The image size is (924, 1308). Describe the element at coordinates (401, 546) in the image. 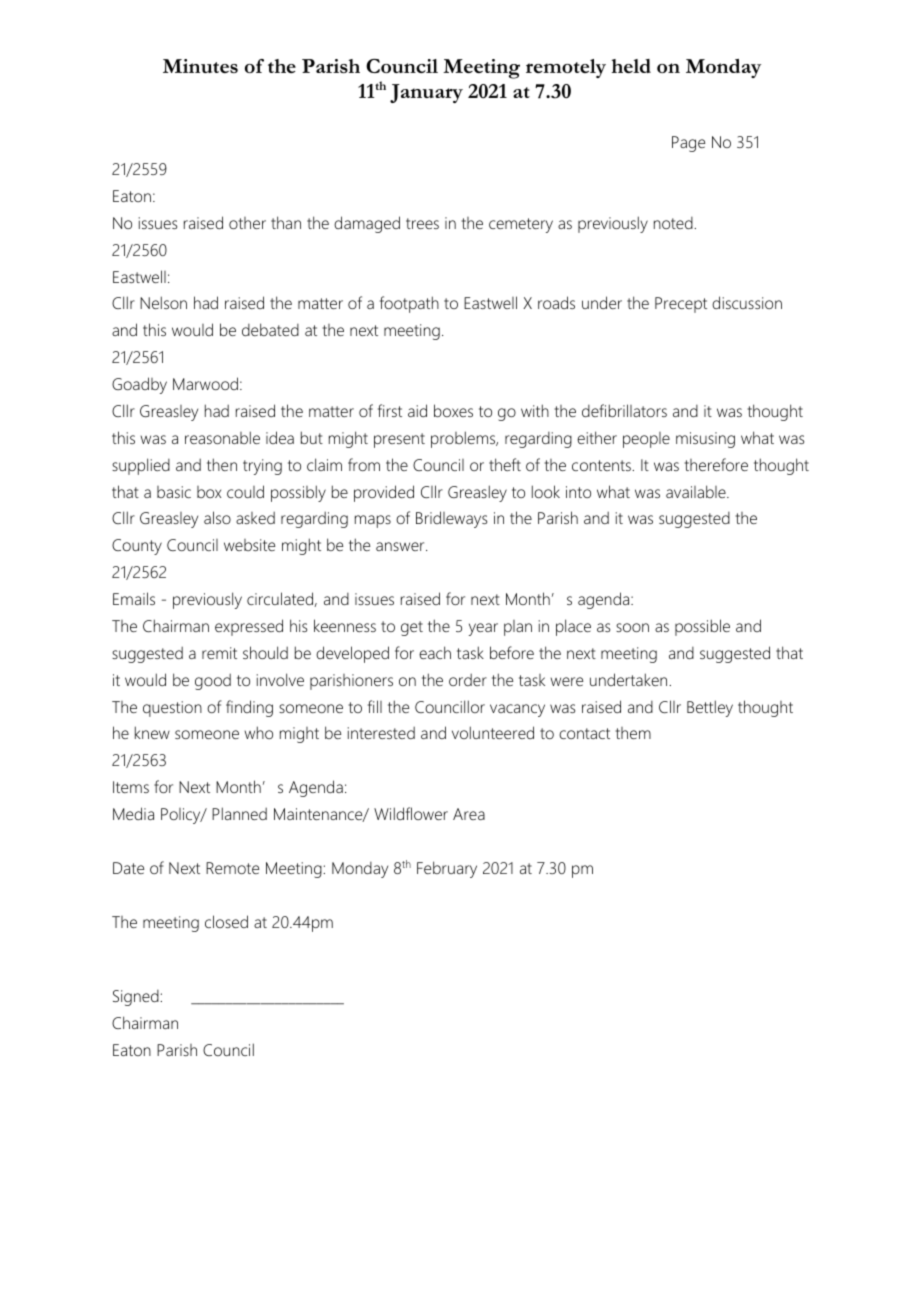

I see `answer` at that location.
